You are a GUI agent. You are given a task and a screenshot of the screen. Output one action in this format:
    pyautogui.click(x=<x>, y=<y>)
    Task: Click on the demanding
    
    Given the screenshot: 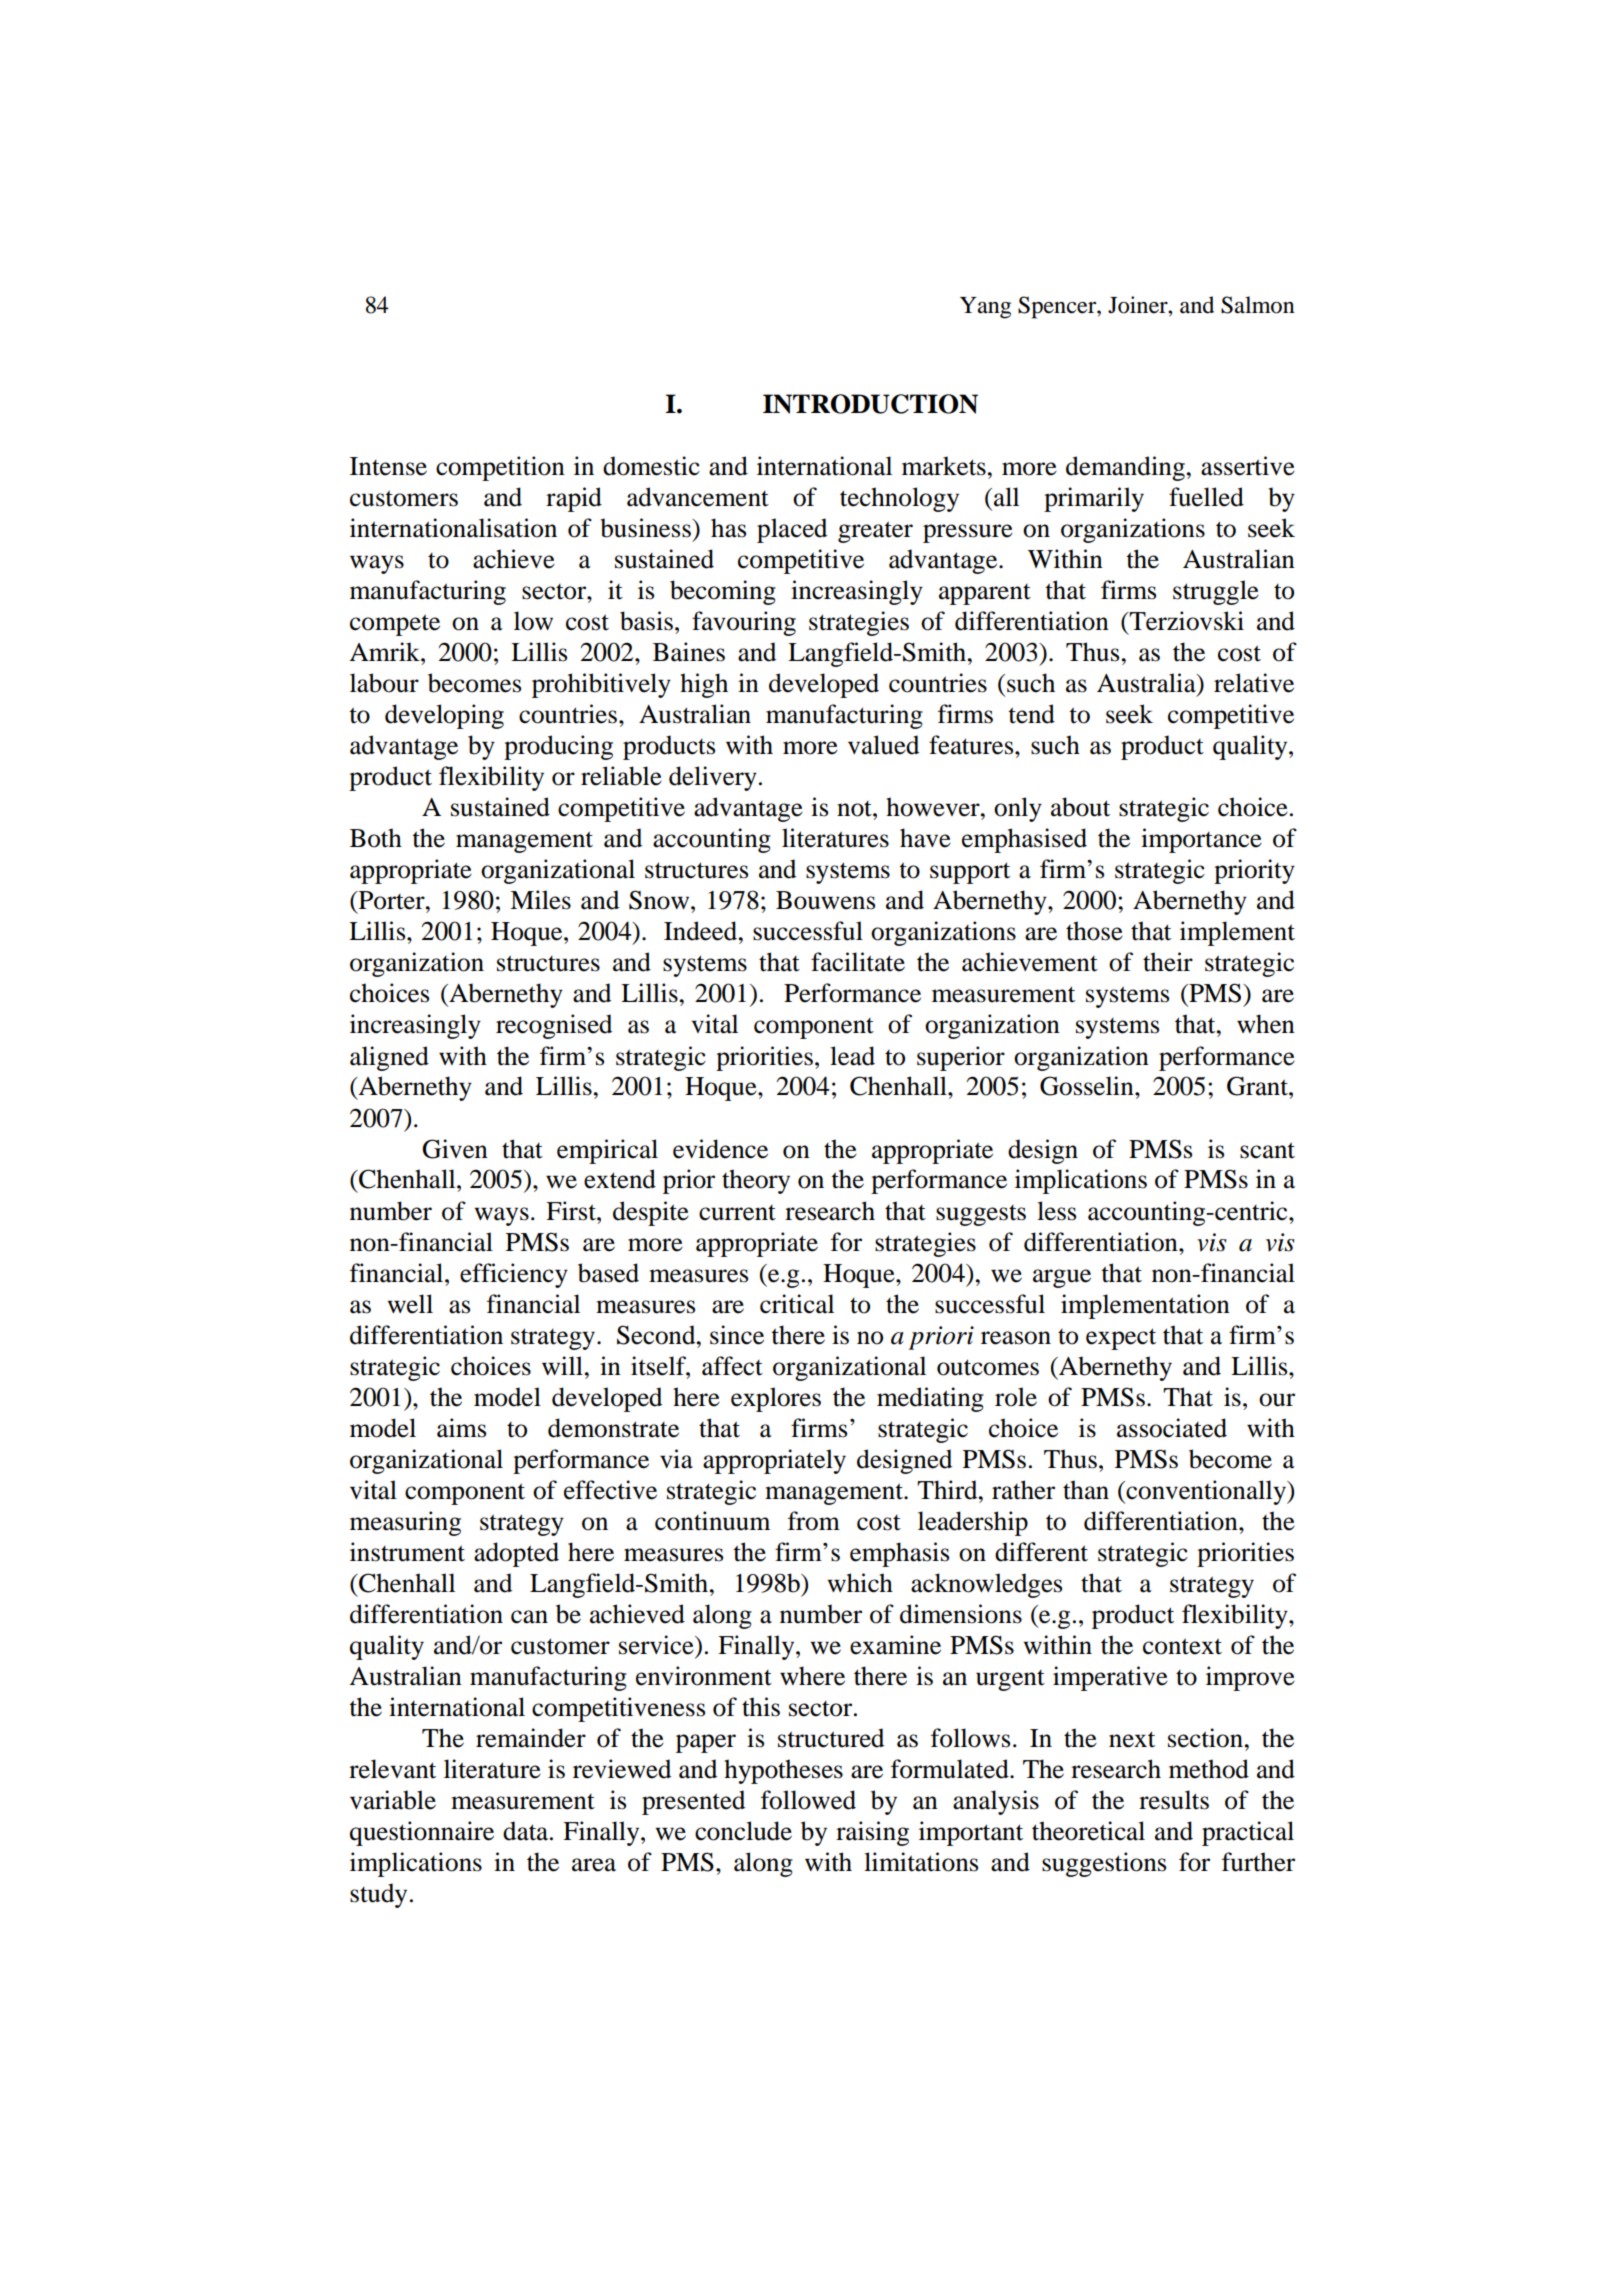 What is the action you would take?
    pyautogui.click(x=1125, y=468)
